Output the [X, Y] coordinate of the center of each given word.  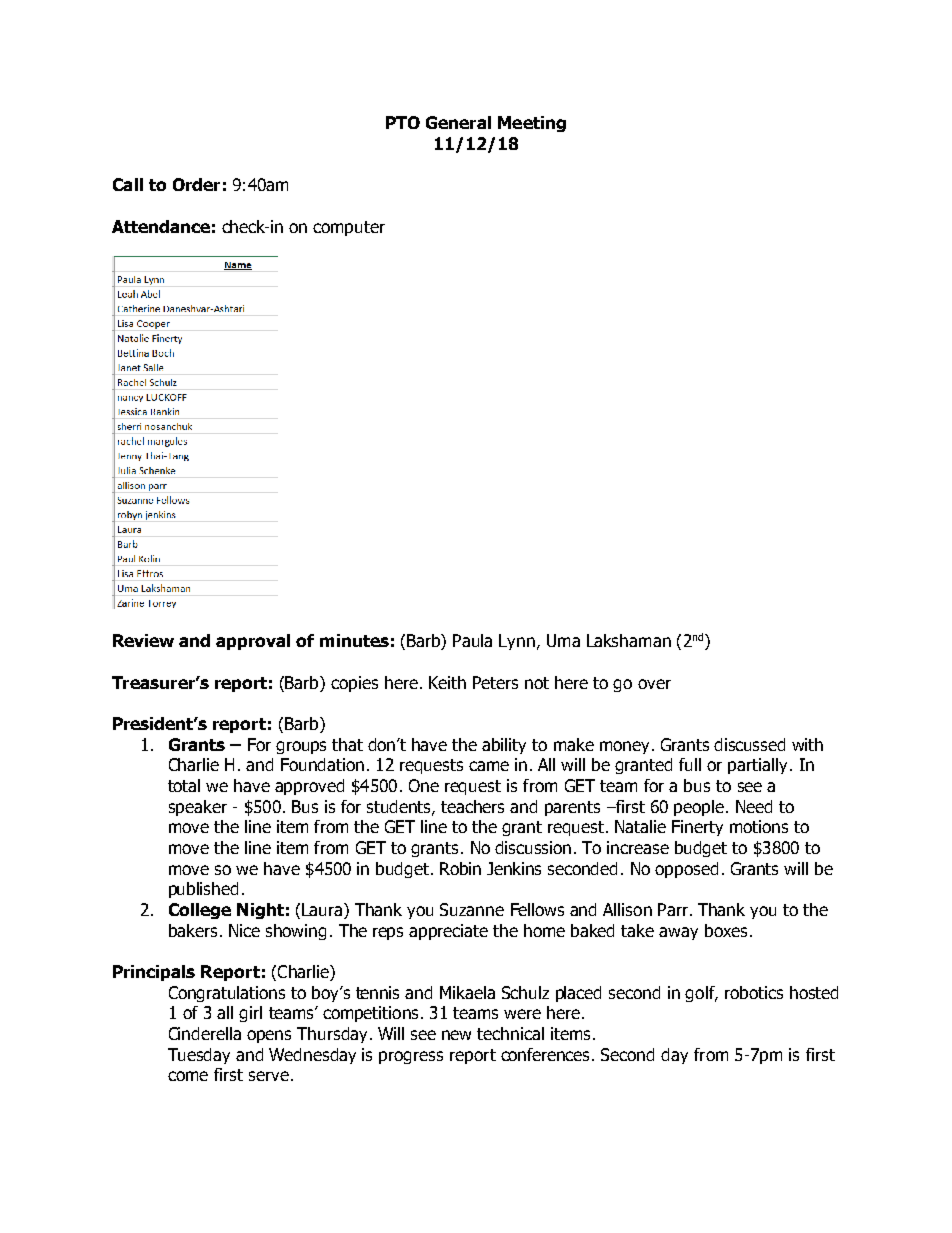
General [458, 122]
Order [196, 184]
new [456, 1035]
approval [253, 642]
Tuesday [199, 1056]
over [654, 684]
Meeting [532, 124]
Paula [472, 640]
